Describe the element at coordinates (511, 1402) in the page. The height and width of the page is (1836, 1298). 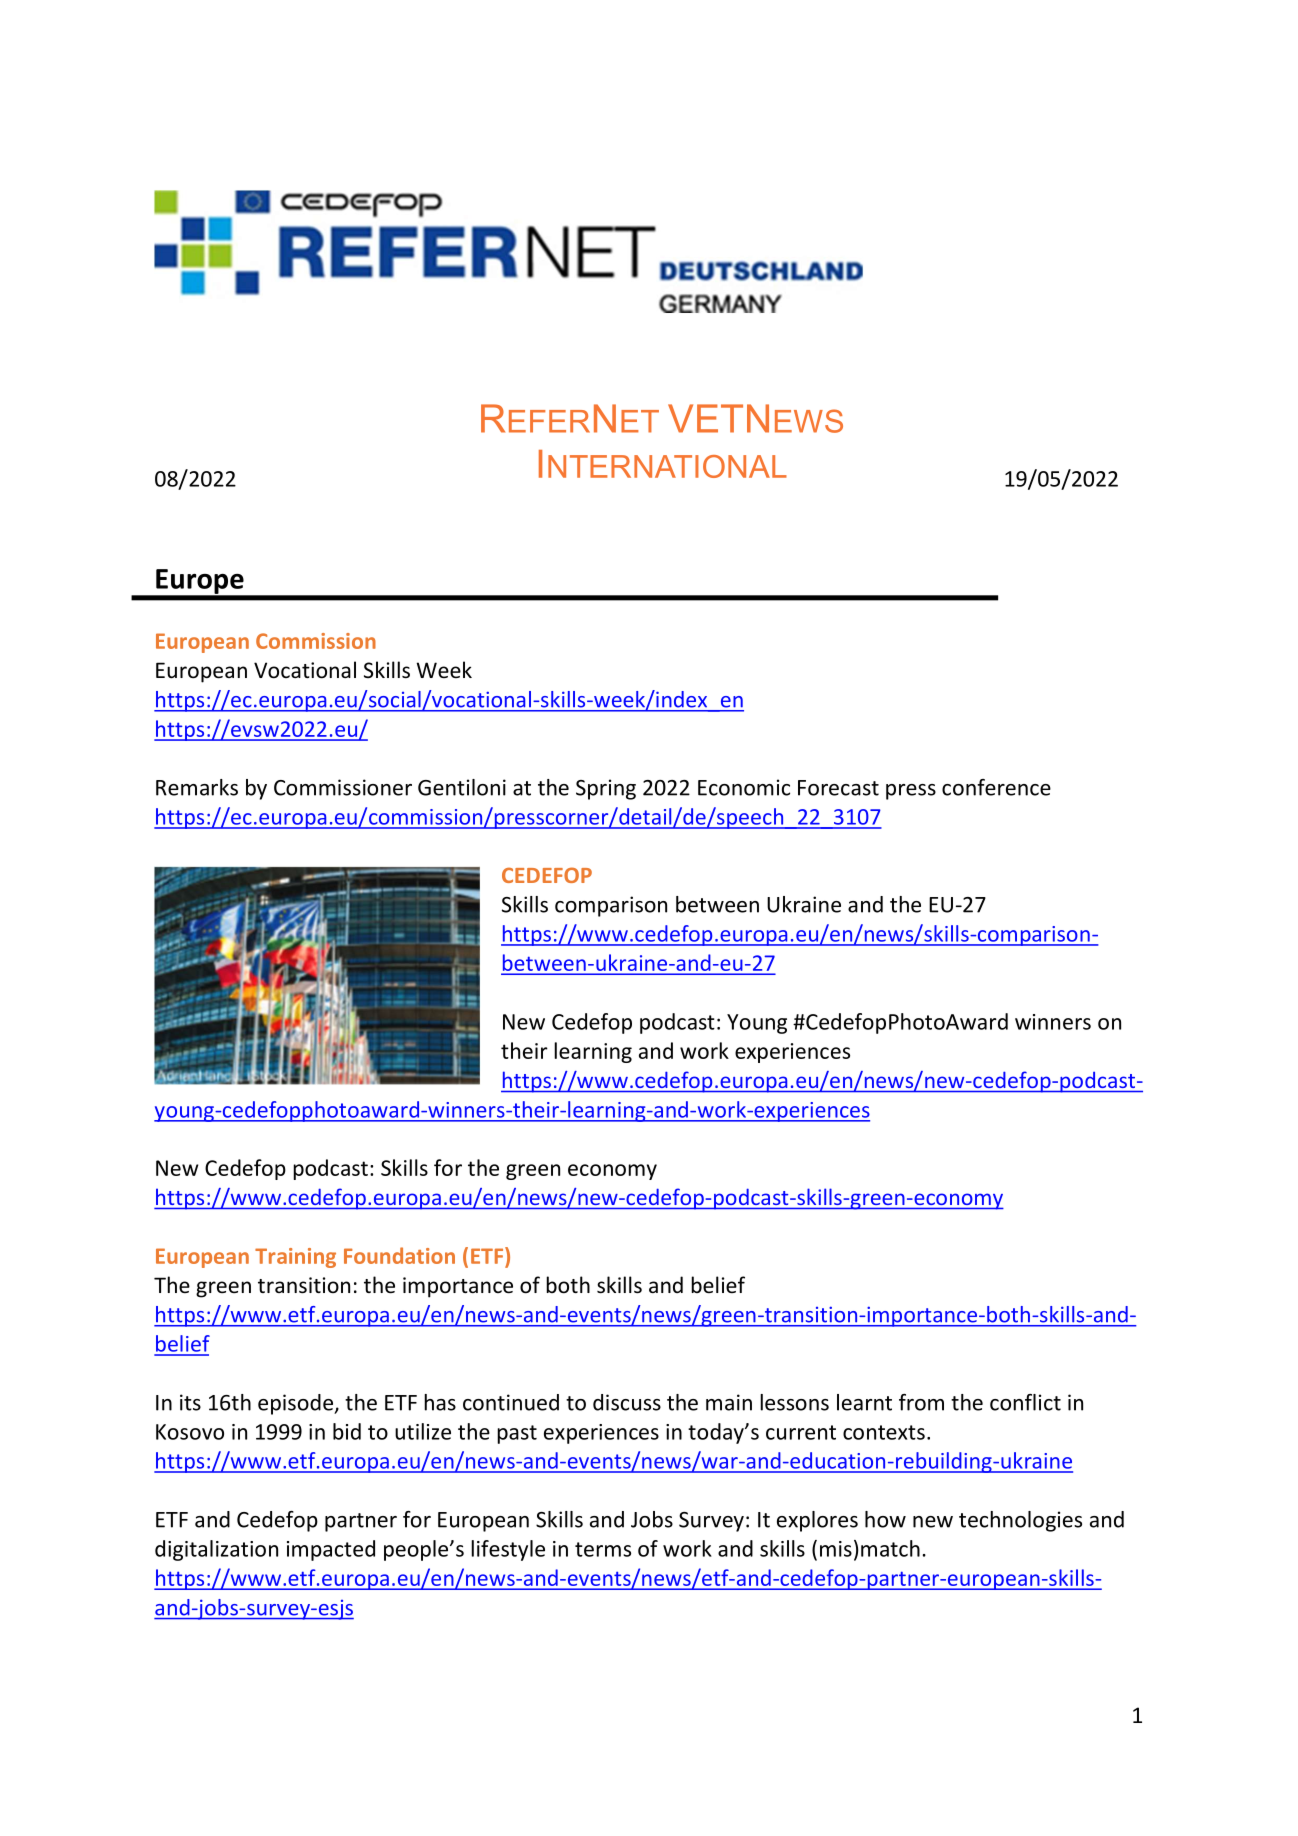
I see `continued` at that location.
